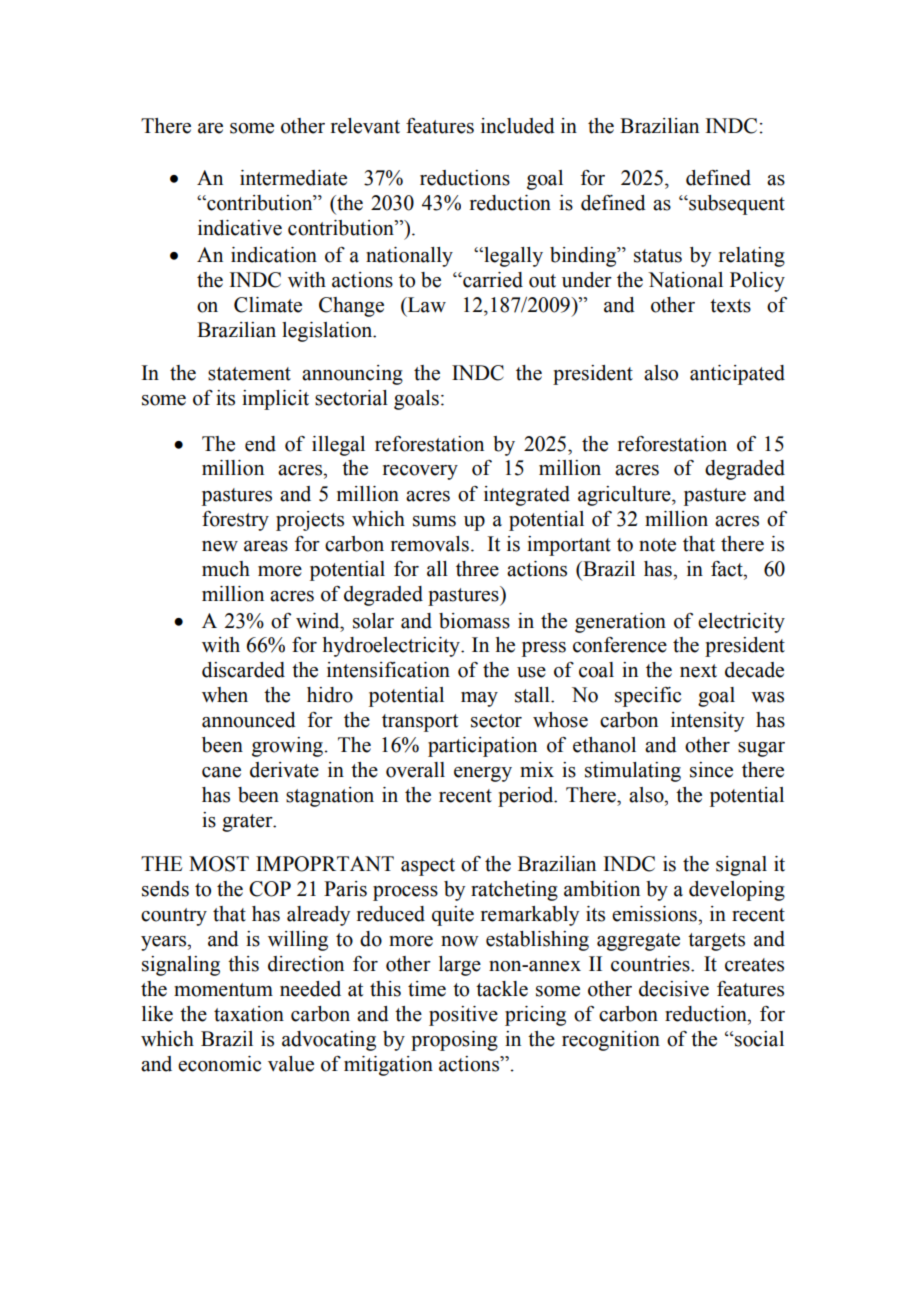  Describe the element at coordinates (226, 569) in the screenshot. I see `much` at that location.
